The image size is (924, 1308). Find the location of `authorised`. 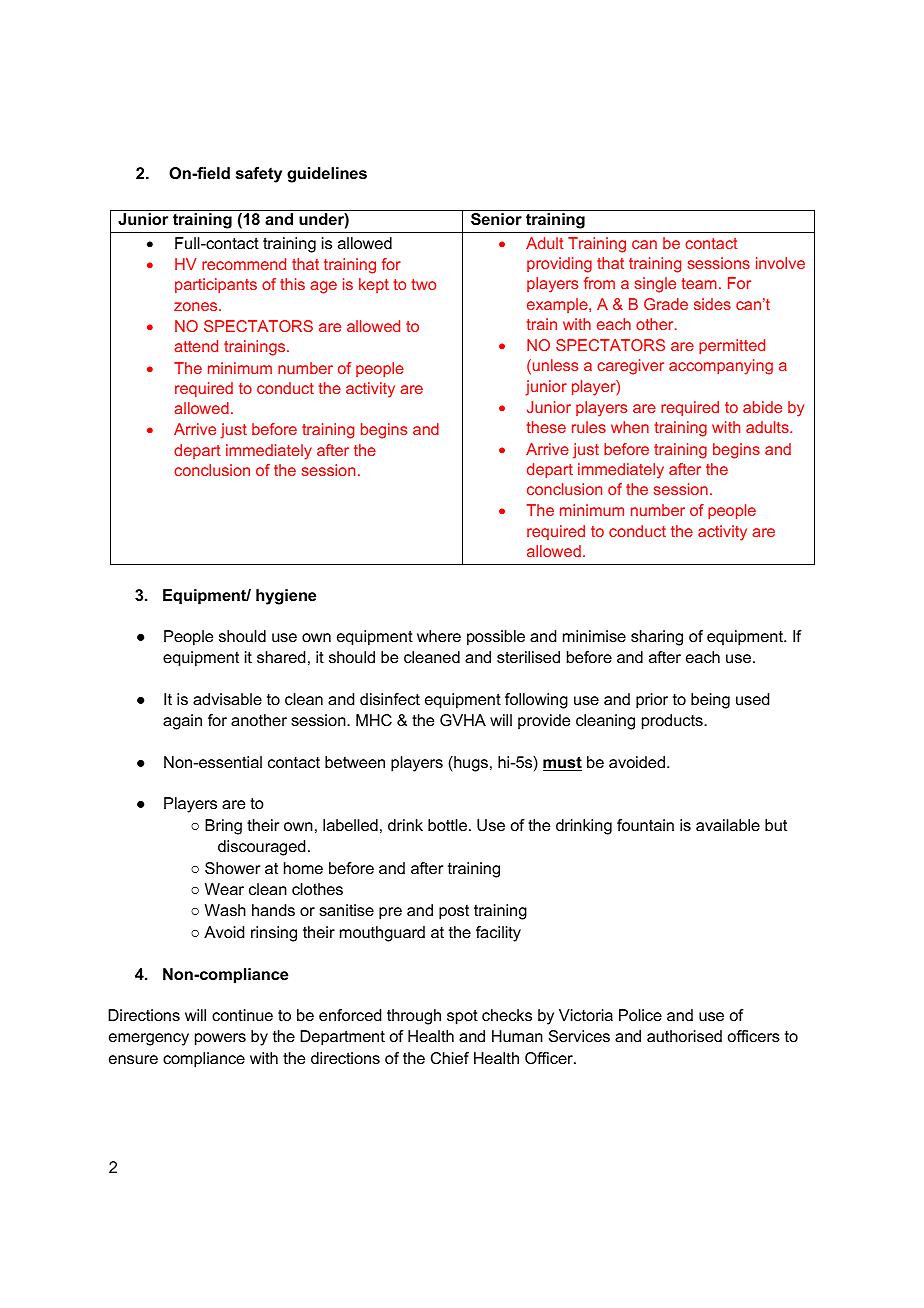

authorised is located at coordinates (684, 1036).
